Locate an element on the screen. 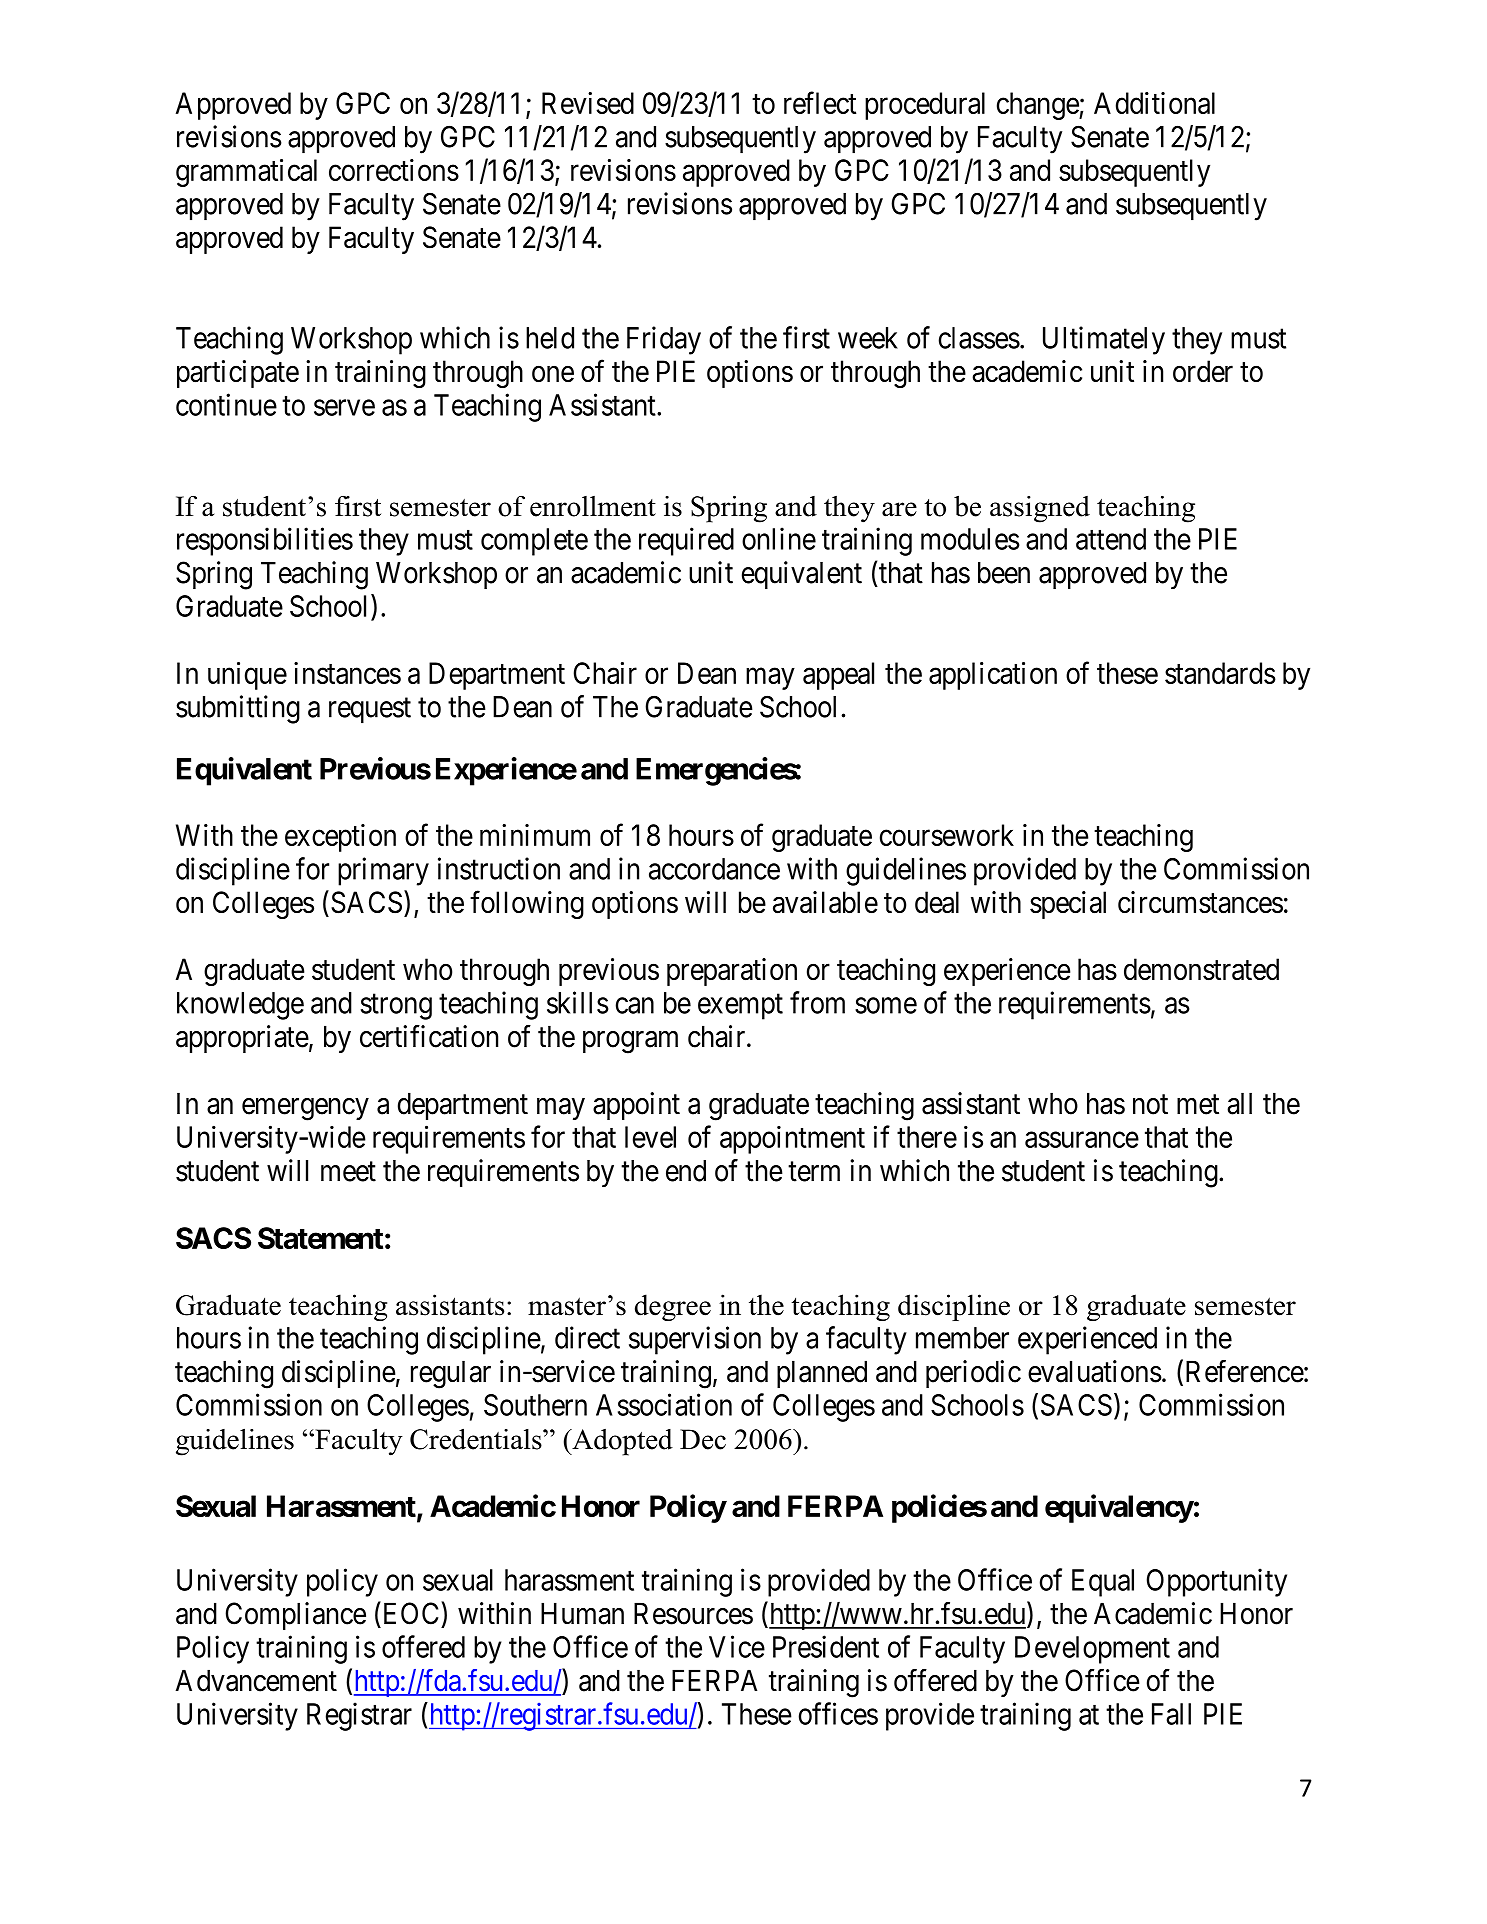 This screenshot has width=1487, height=1924. request is located at coordinates (370, 711).
